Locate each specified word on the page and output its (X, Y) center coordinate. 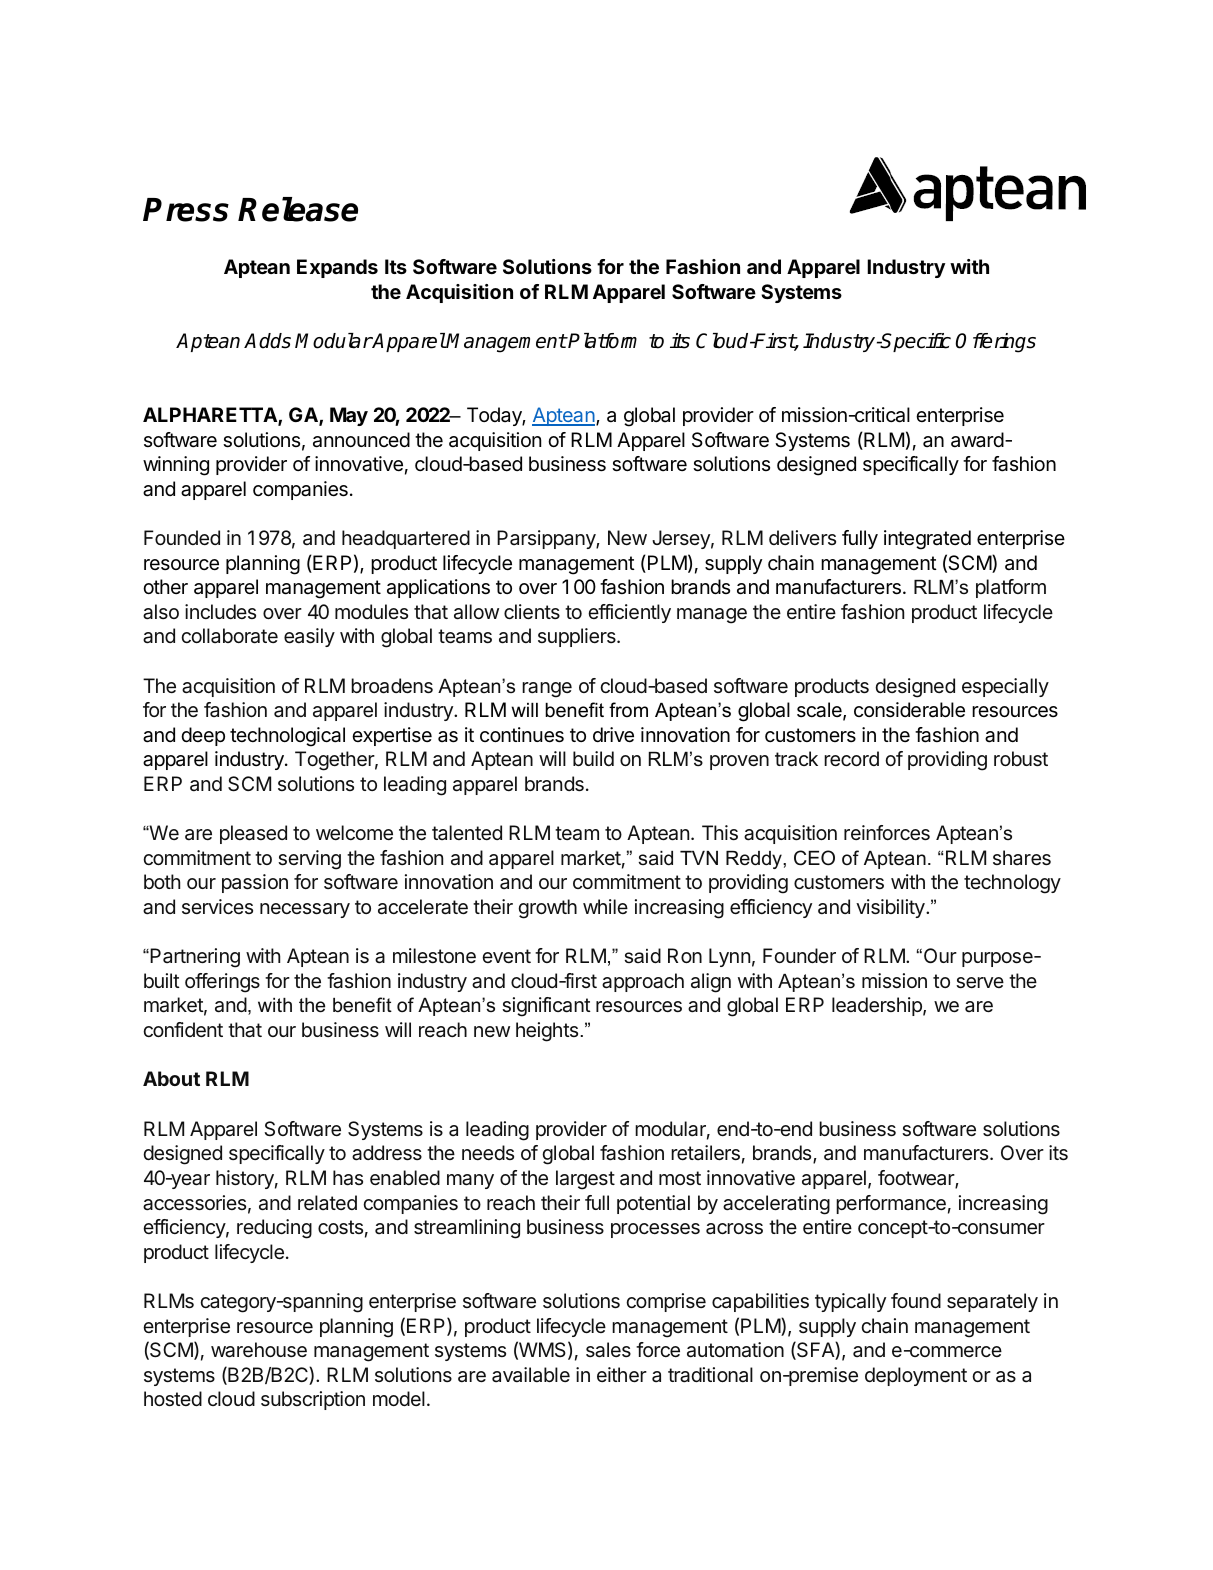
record (851, 758)
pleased (253, 834)
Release (298, 209)
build (593, 758)
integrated (927, 540)
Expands (337, 268)
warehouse (259, 1350)
